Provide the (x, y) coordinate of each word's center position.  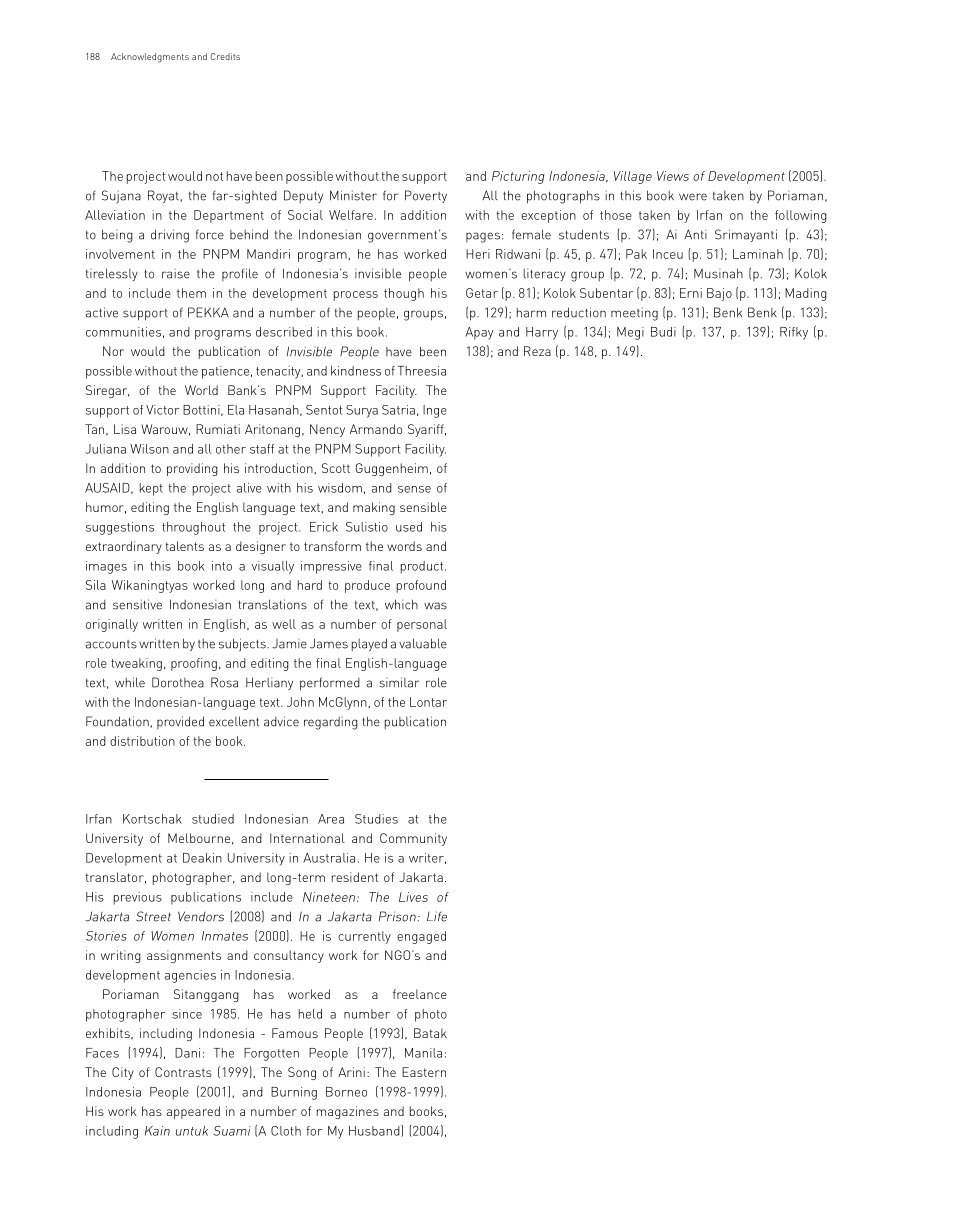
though (404, 294)
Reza (537, 351)
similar (399, 682)
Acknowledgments (150, 58)
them (191, 293)
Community (413, 839)
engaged (421, 937)
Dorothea (178, 682)
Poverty (426, 196)
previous (138, 898)
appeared (193, 1112)
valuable (423, 643)
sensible (423, 507)
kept (151, 489)
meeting (634, 314)
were (693, 197)
